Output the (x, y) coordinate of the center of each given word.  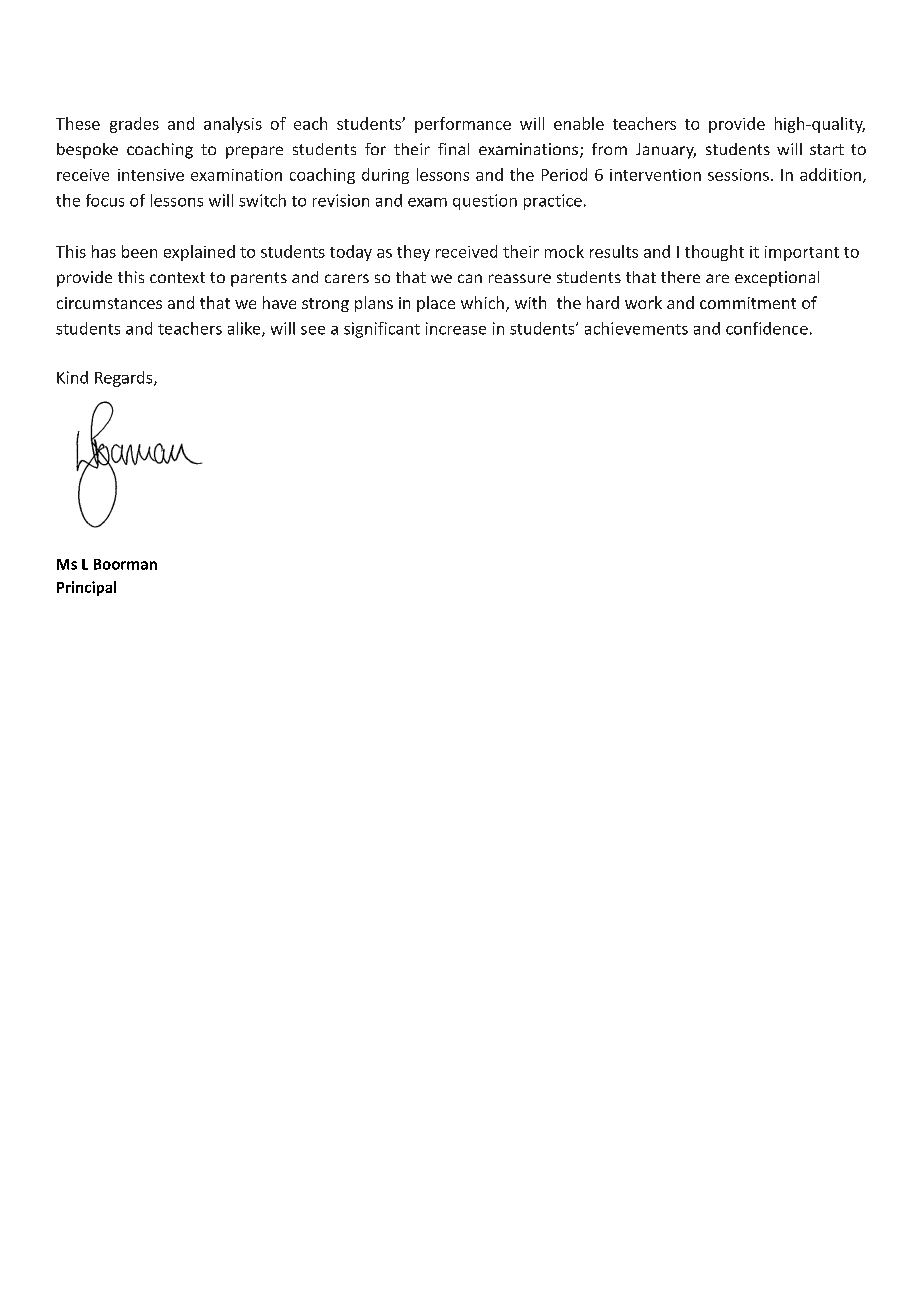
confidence (767, 328)
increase (456, 328)
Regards (125, 379)
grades (134, 125)
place (436, 304)
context (177, 277)
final (453, 149)
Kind (72, 377)
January (666, 151)
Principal (86, 588)
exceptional (777, 279)
